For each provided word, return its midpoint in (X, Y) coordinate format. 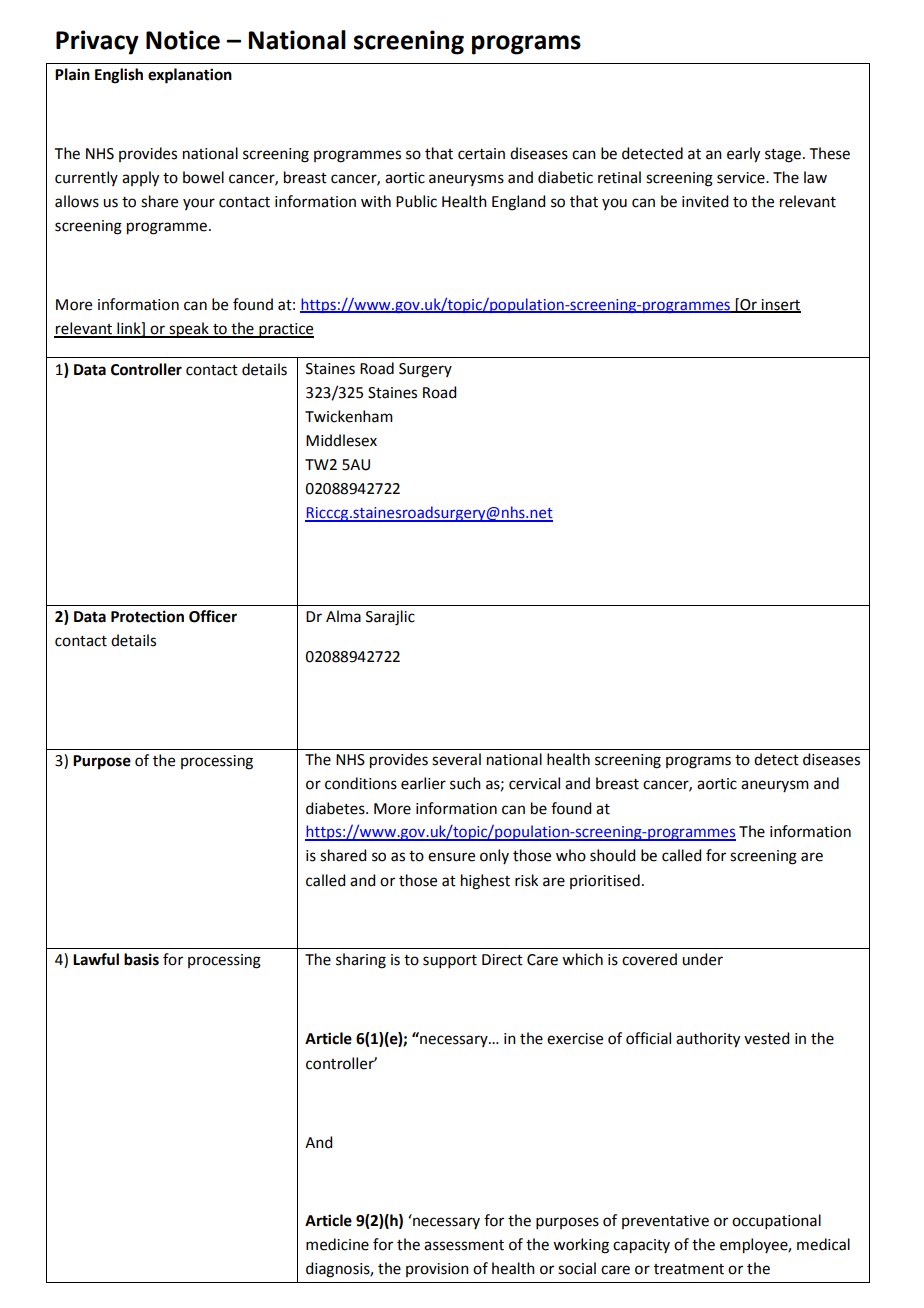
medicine (337, 1244)
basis (141, 959)
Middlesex (341, 440)
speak (189, 330)
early (743, 155)
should (612, 855)
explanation (190, 76)
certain (481, 154)
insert (780, 306)
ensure (451, 857)
